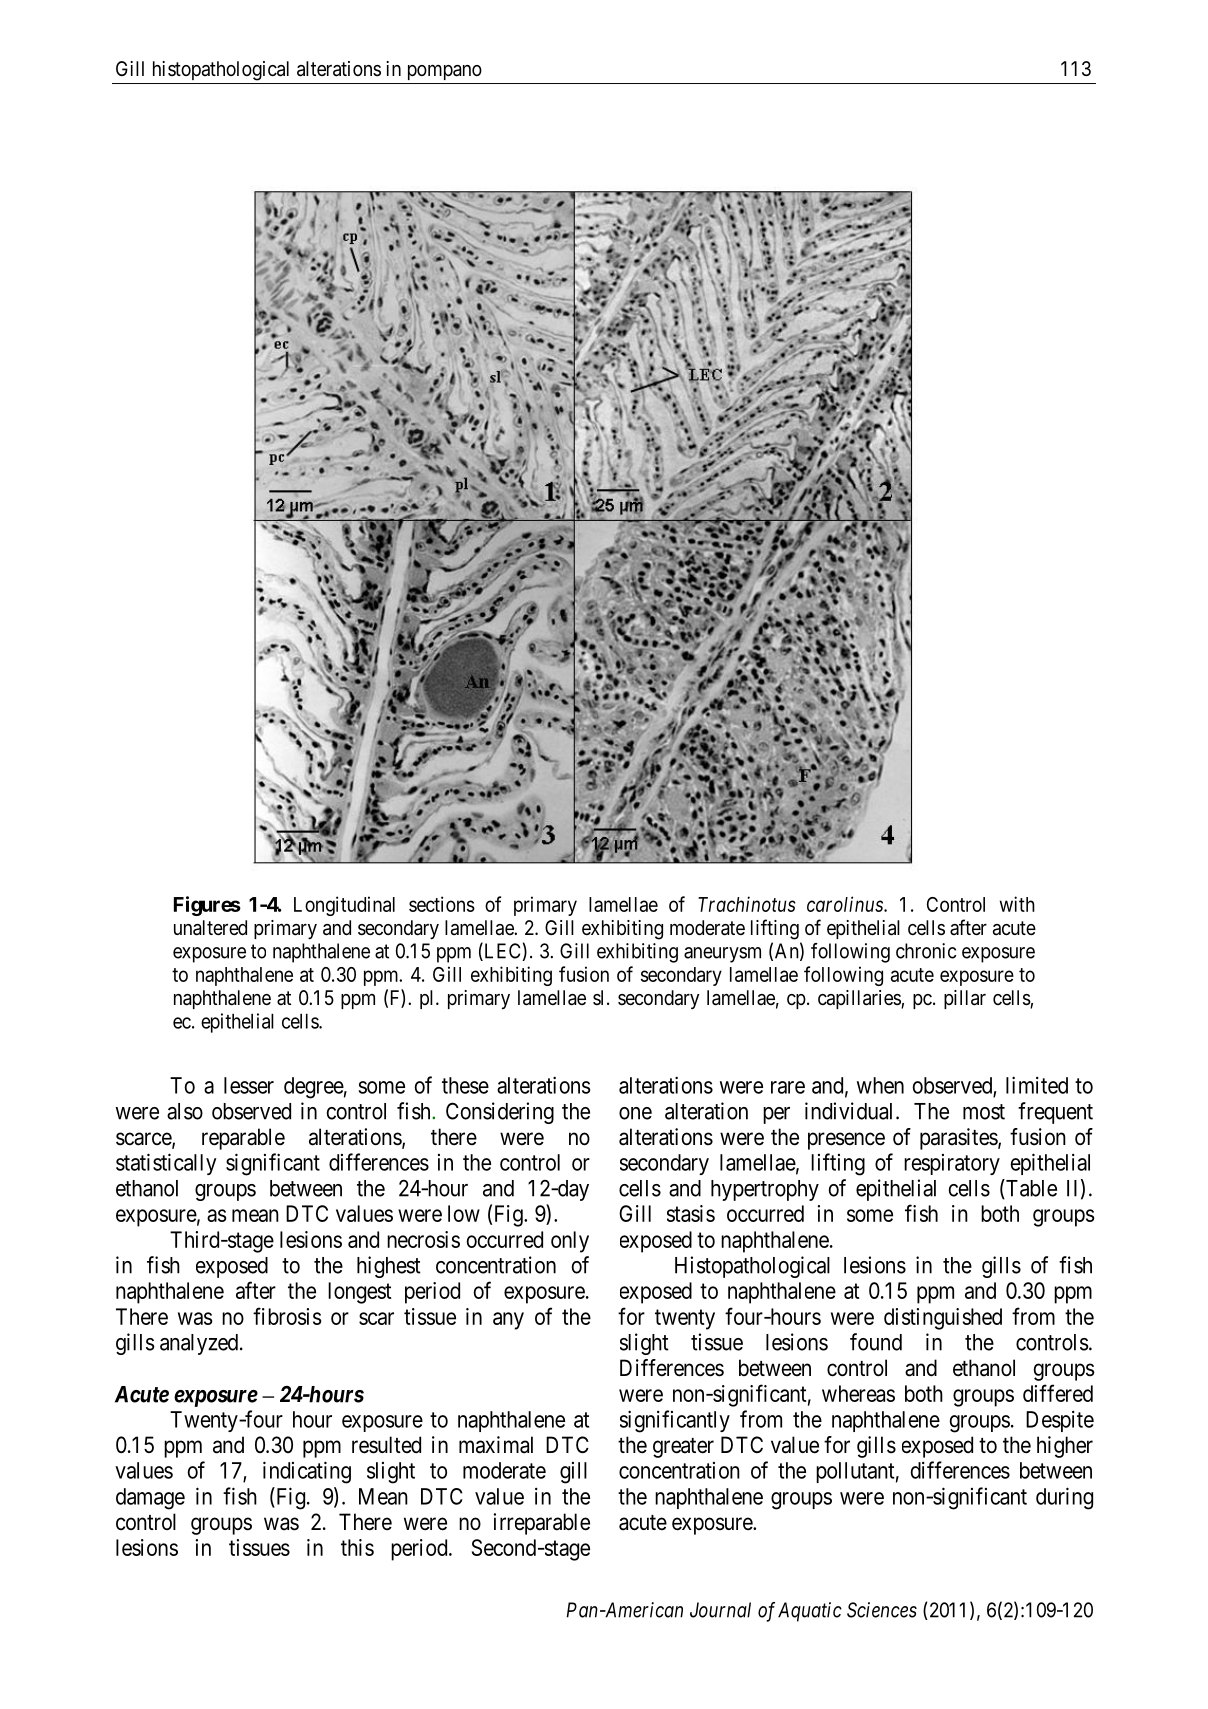  What do you see at coordinates (882, 1610) in the document?
I see `Sciences` at bounding box center [882, 1610].
